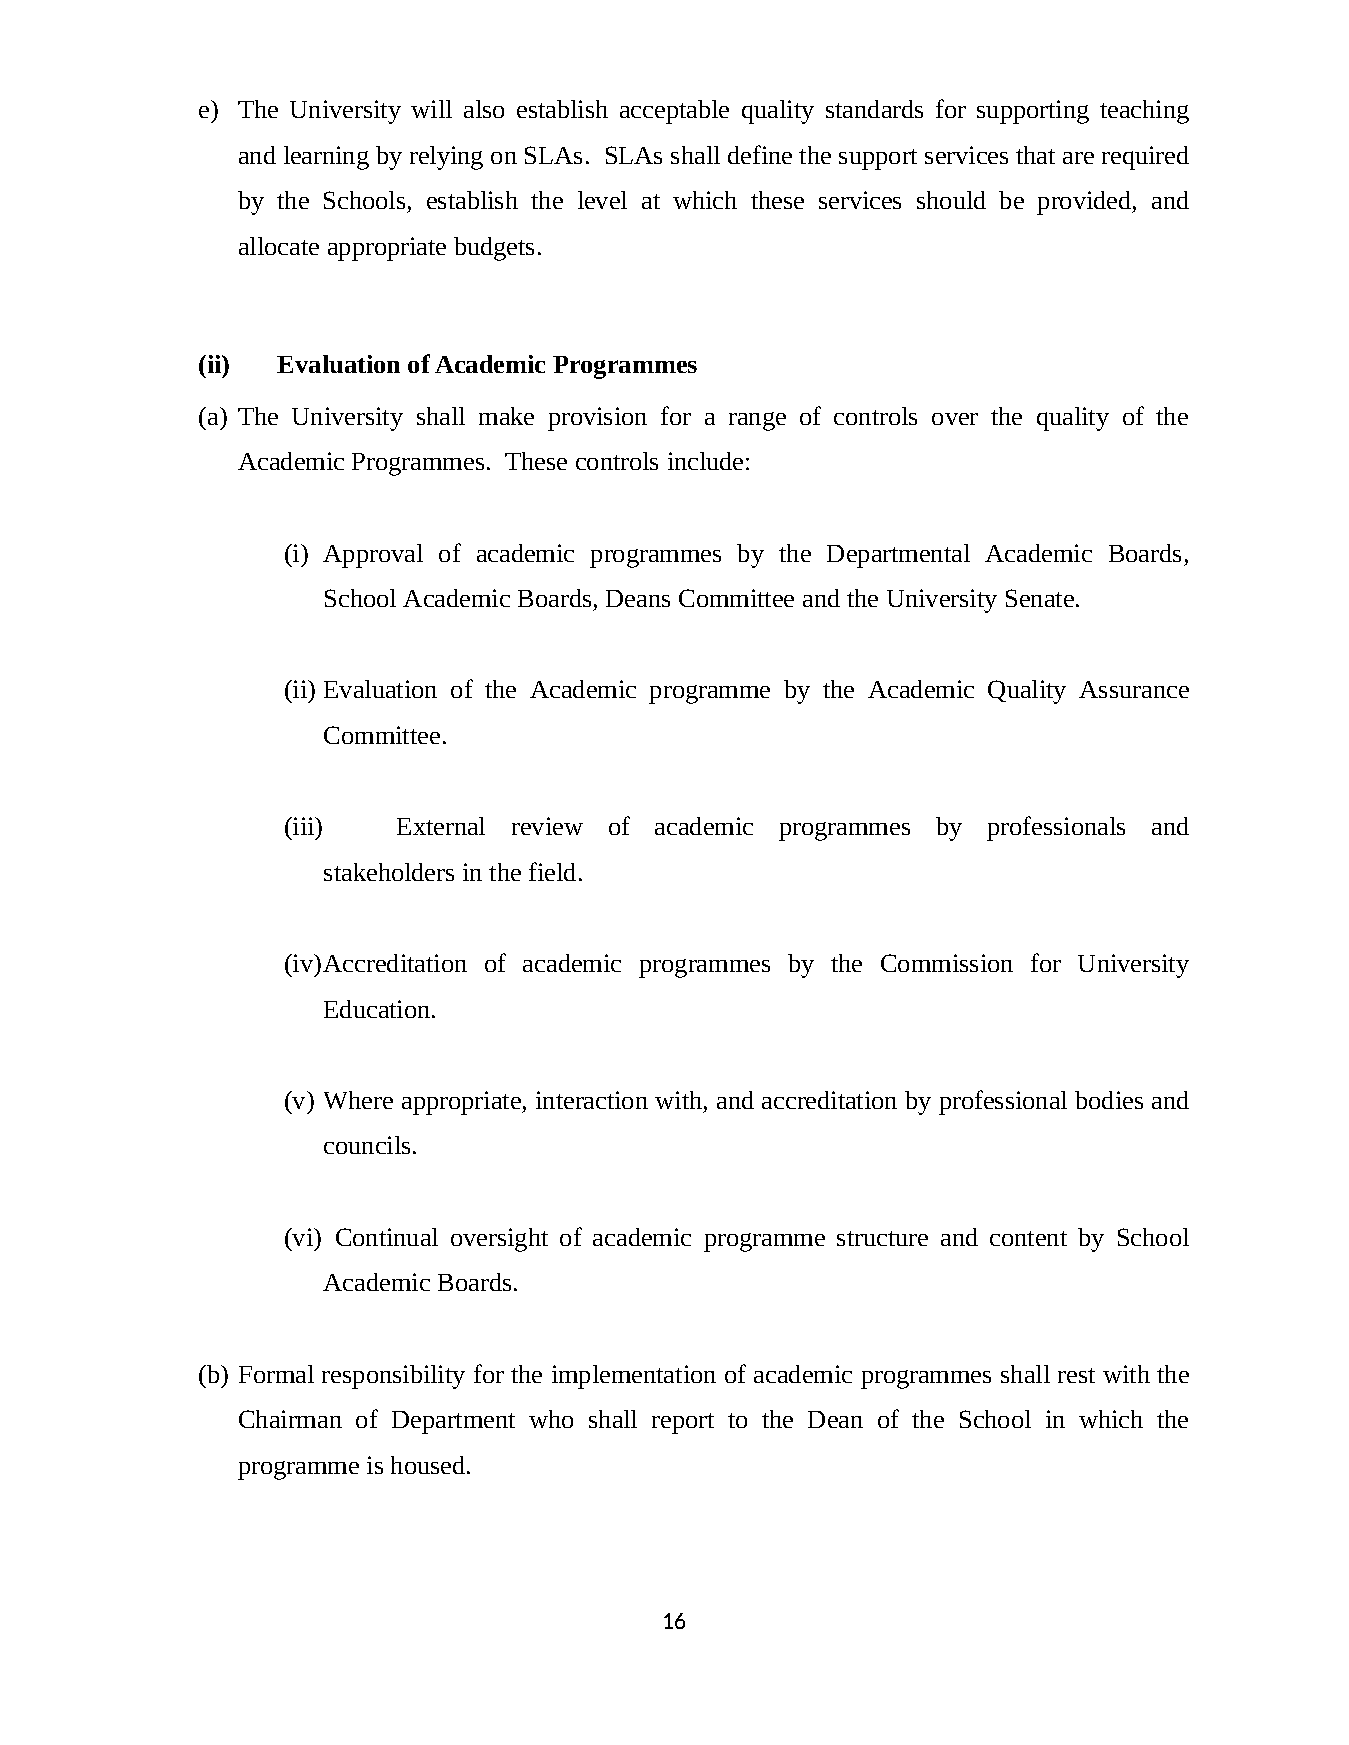 The height and width of the document is (1745, 1349). What do you see at coordinates (393, 1377) in the document?
I see `responsibility` at bounding box center [393, 1377].
